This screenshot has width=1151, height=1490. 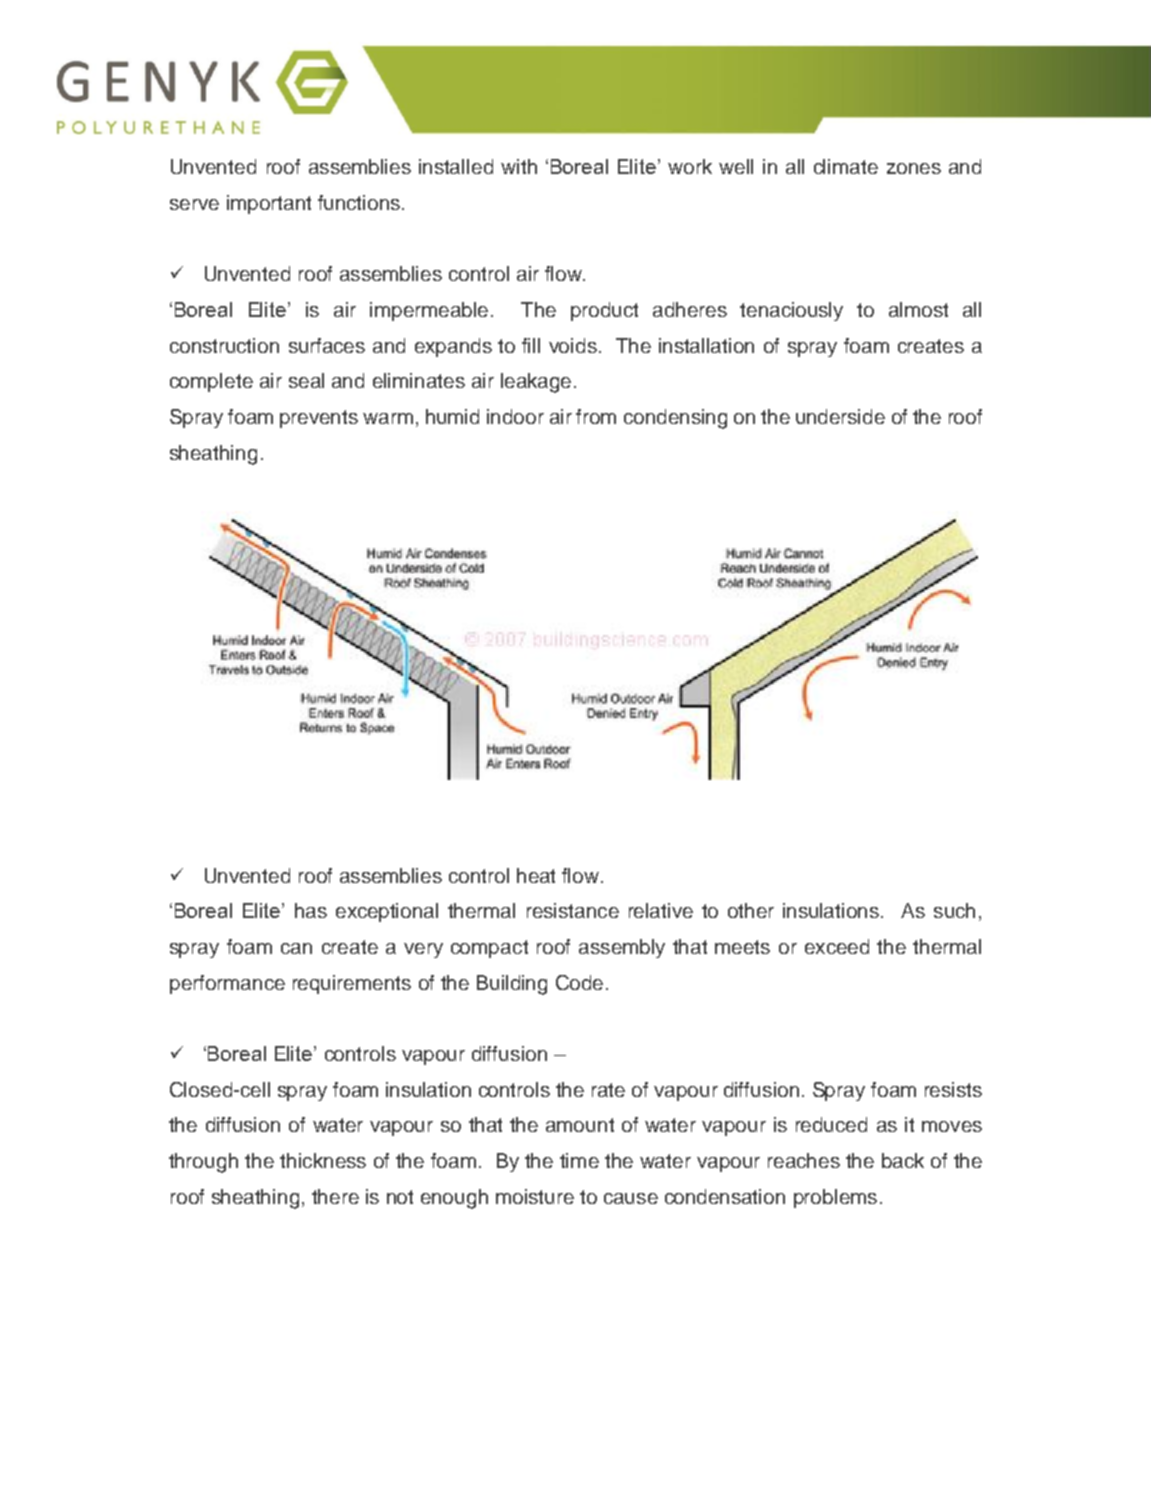 I want to click on important, so click(x=269, y=204).
